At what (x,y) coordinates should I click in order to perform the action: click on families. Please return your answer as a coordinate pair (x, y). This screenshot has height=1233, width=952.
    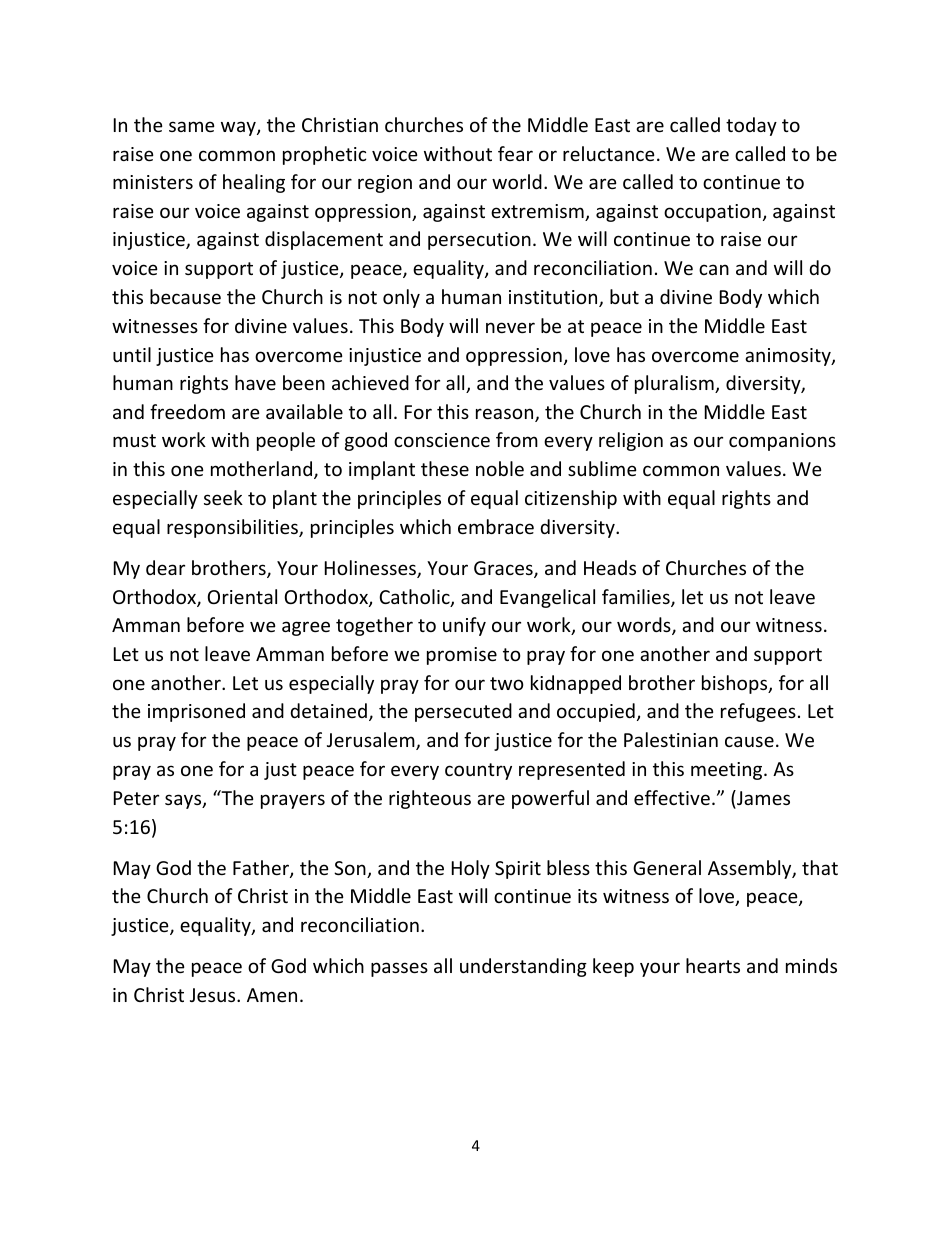
    Looking at the image, I should click on (637, 598).
